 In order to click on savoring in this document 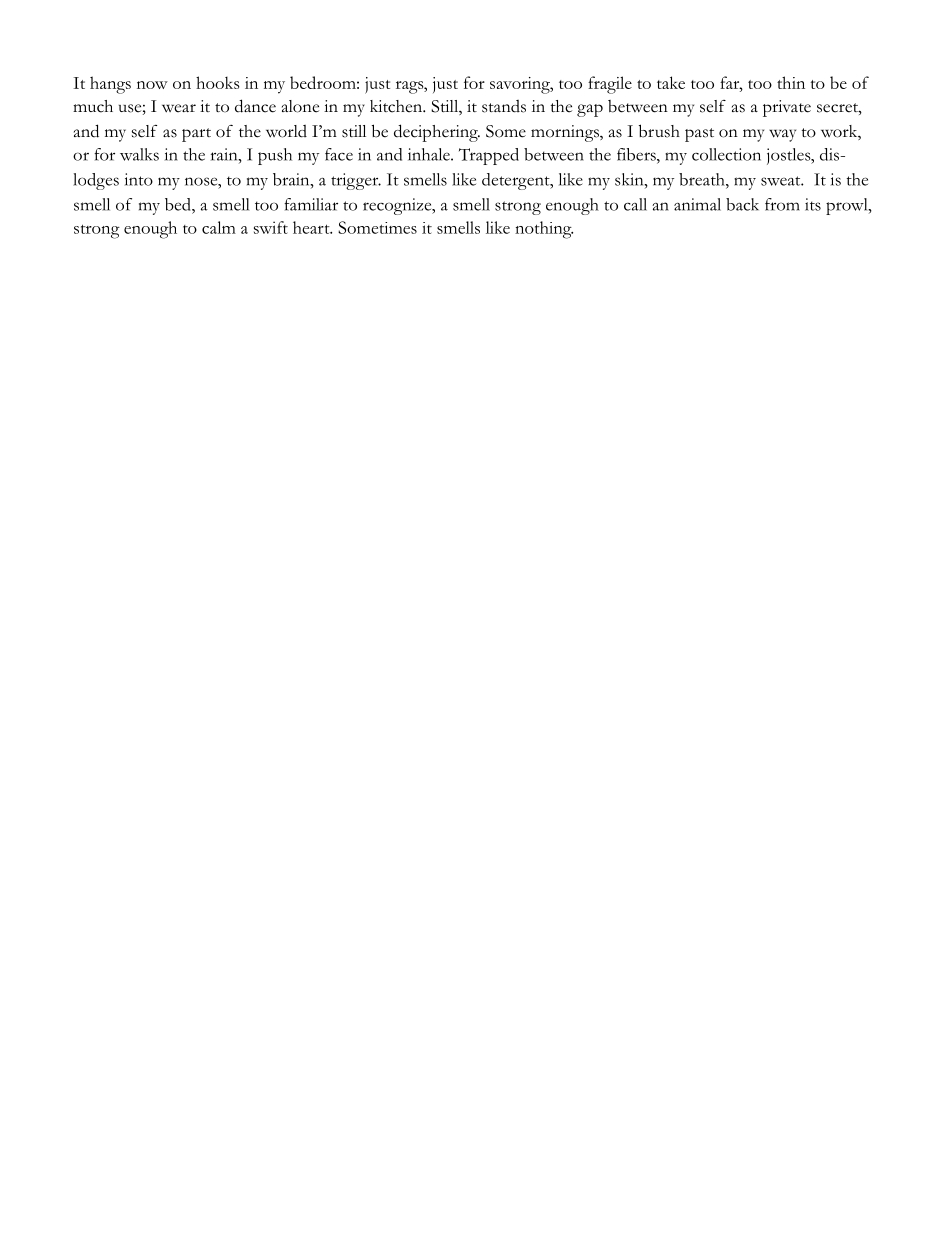, I will do `click(521, 85)`.
